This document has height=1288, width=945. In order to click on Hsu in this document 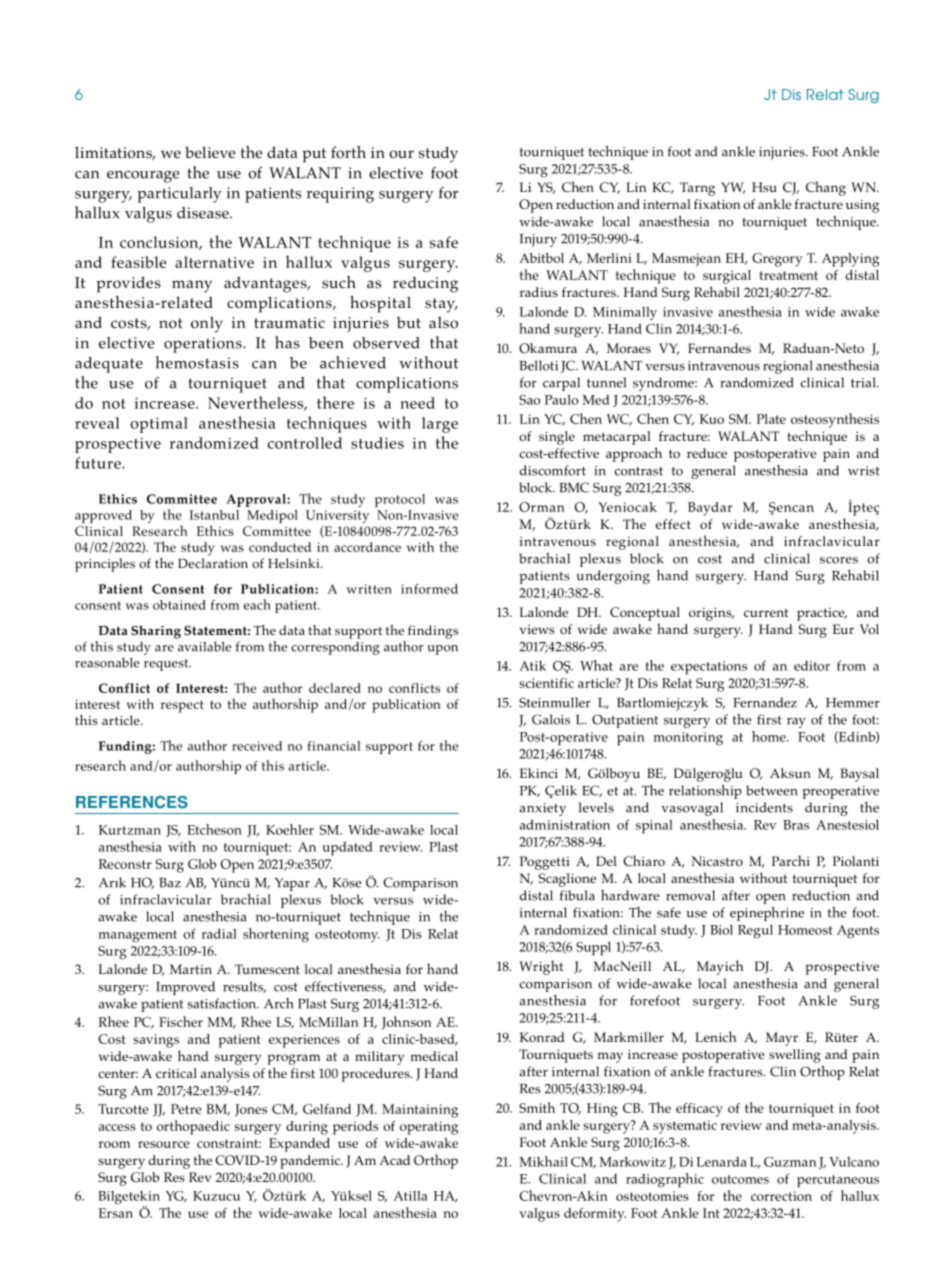, I will do `click(764, 187)`.
